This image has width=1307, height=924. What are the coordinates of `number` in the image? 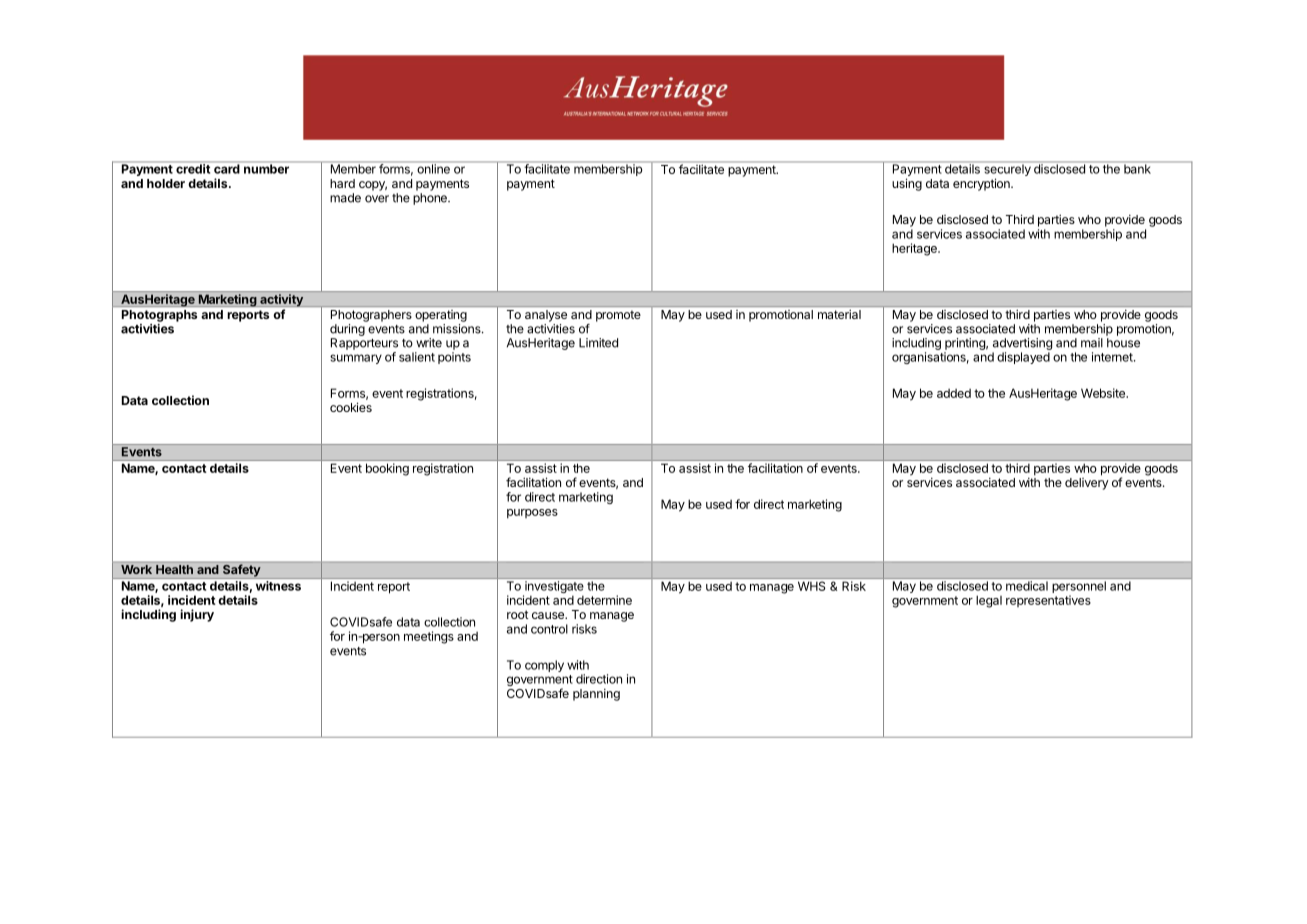 It's located at (266, 168).
